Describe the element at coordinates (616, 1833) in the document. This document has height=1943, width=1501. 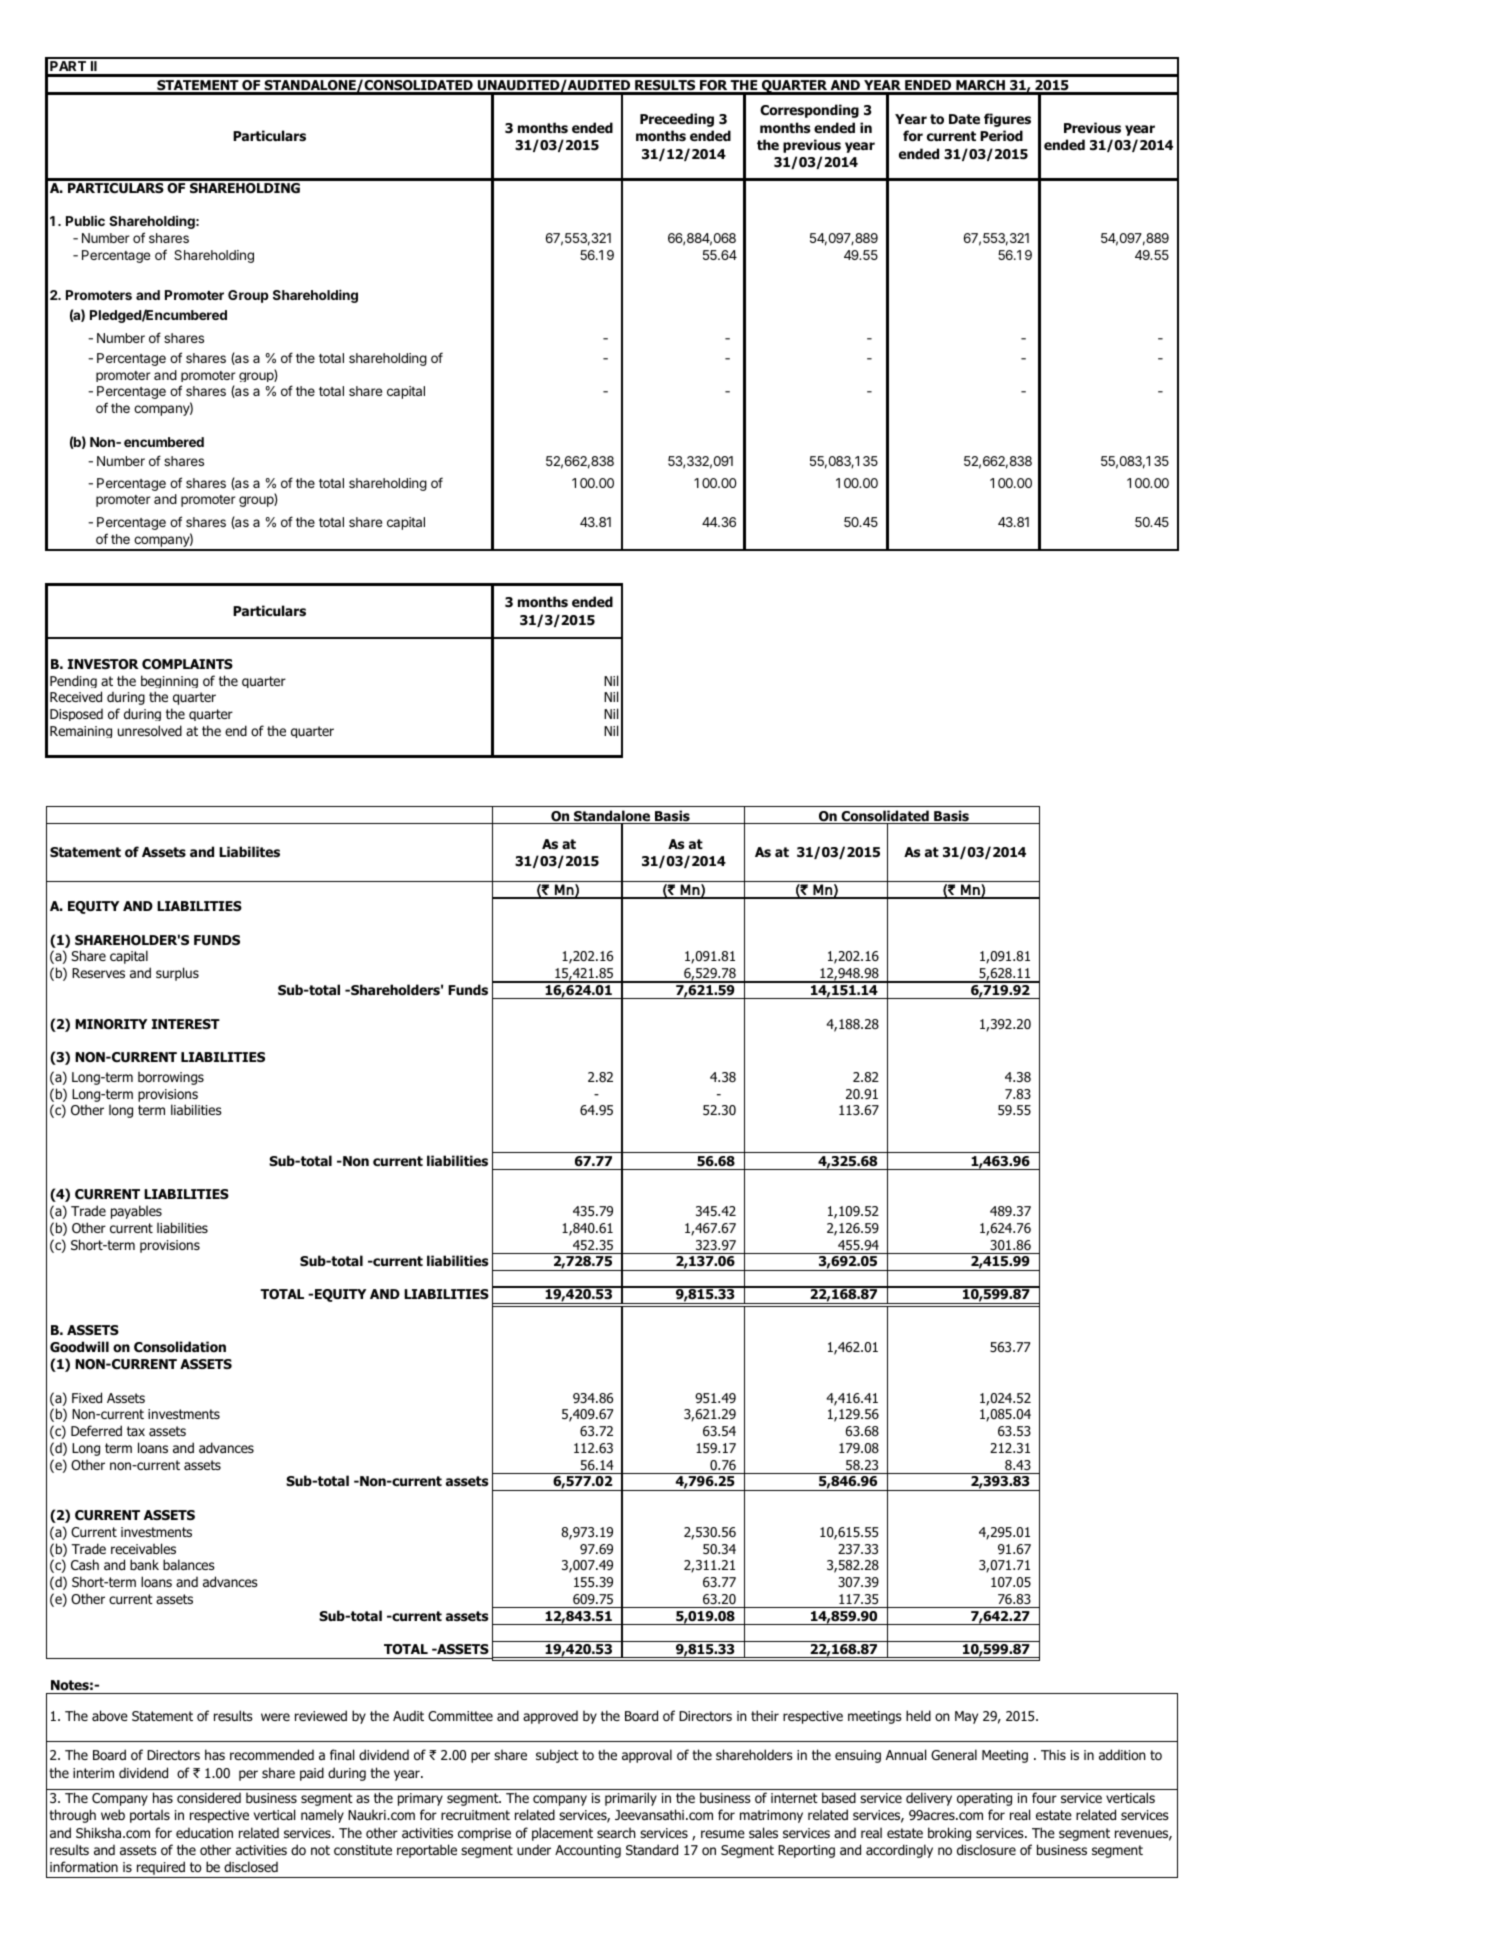
I see `search` at that location.
